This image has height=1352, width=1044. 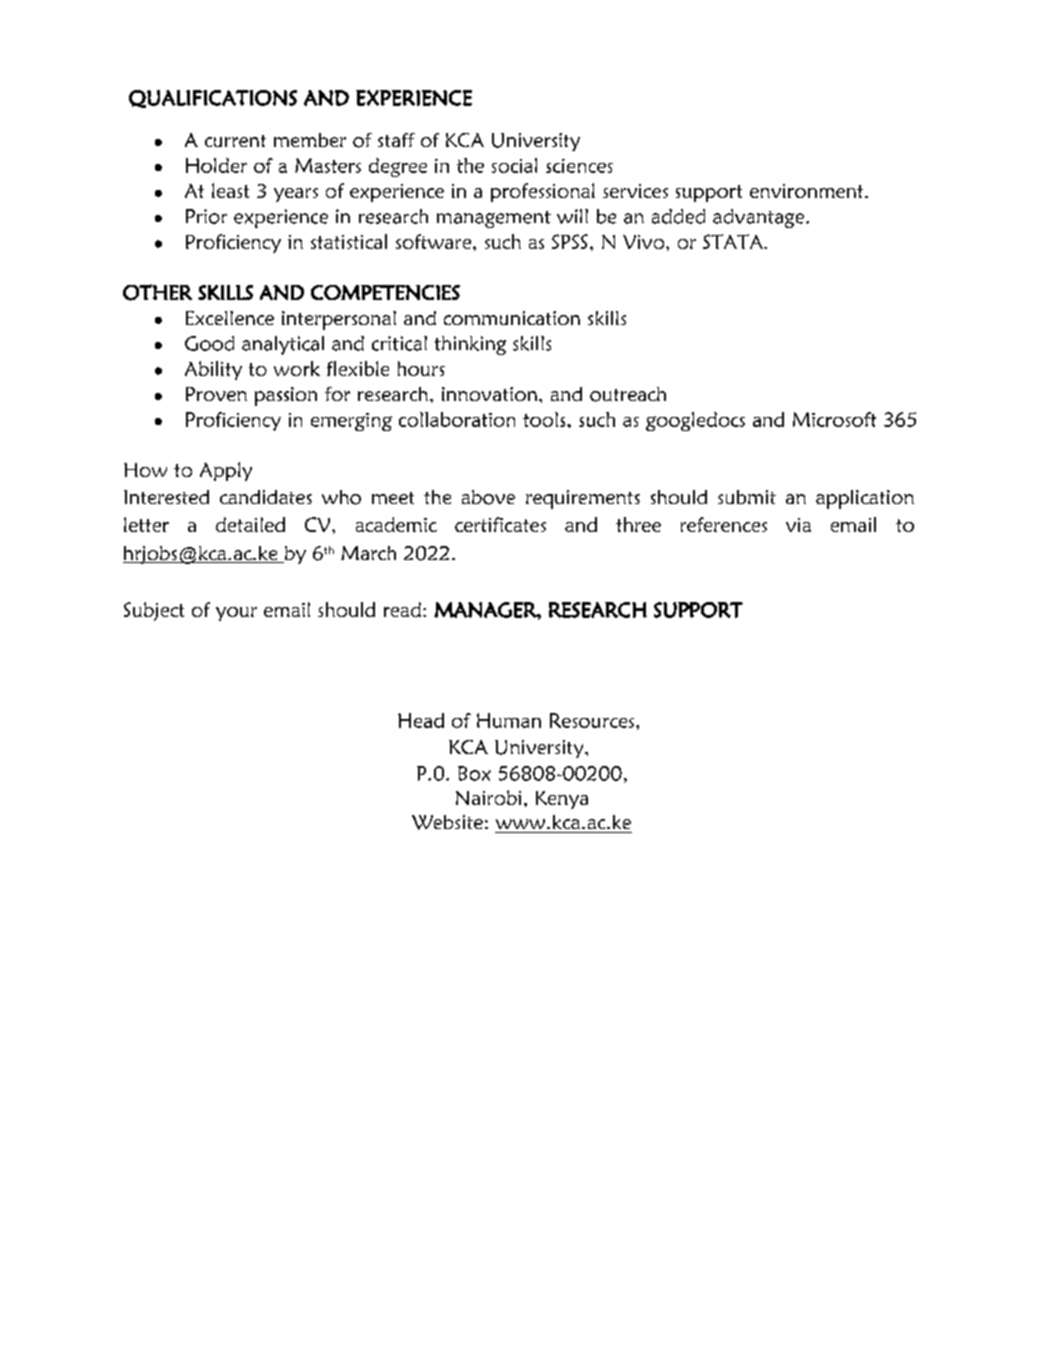 What do you see at coordinates (512, 318) in the image?
I see `communication` at bounding box center [512, 318].
